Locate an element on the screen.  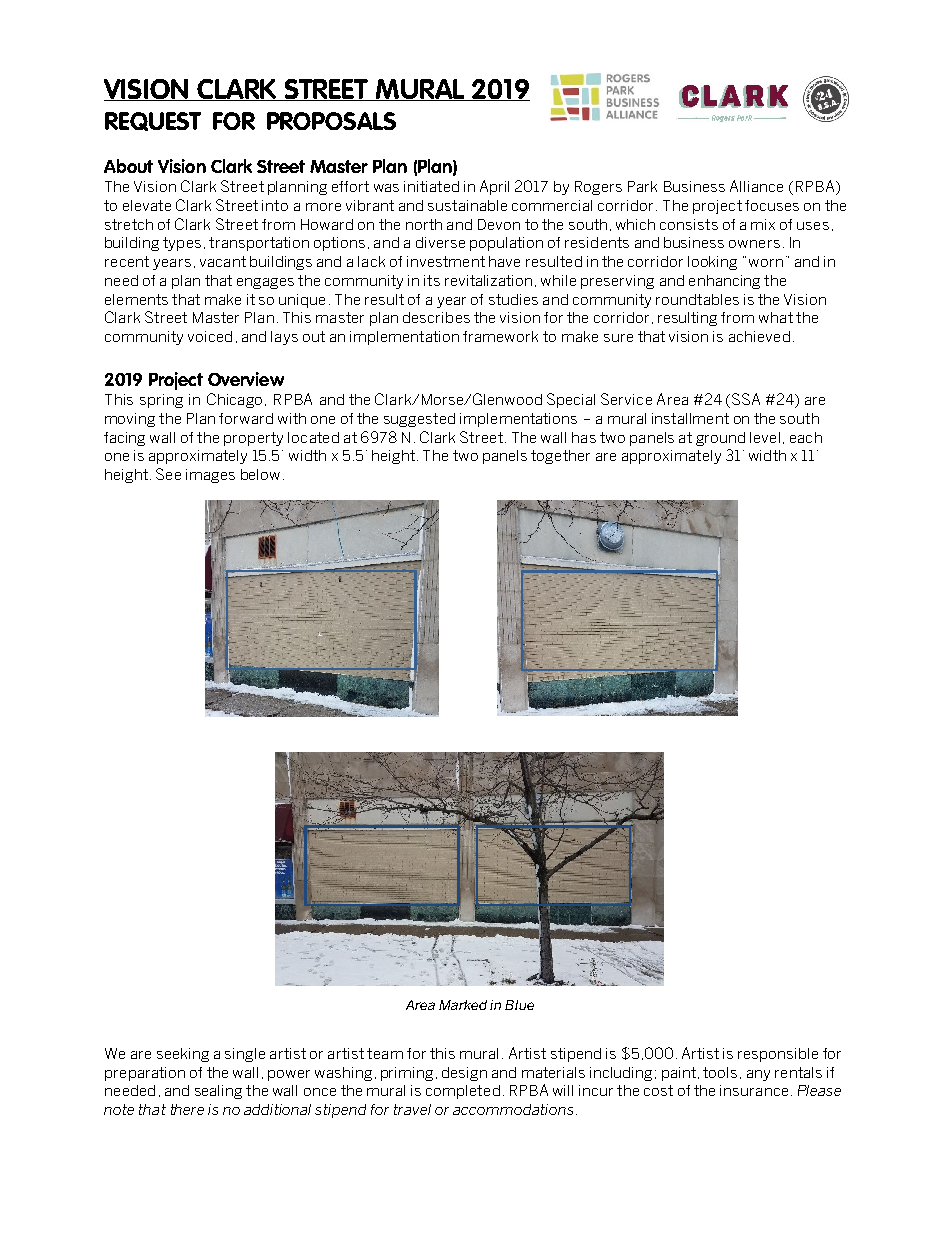
images is located at coordinates (210, 476).
